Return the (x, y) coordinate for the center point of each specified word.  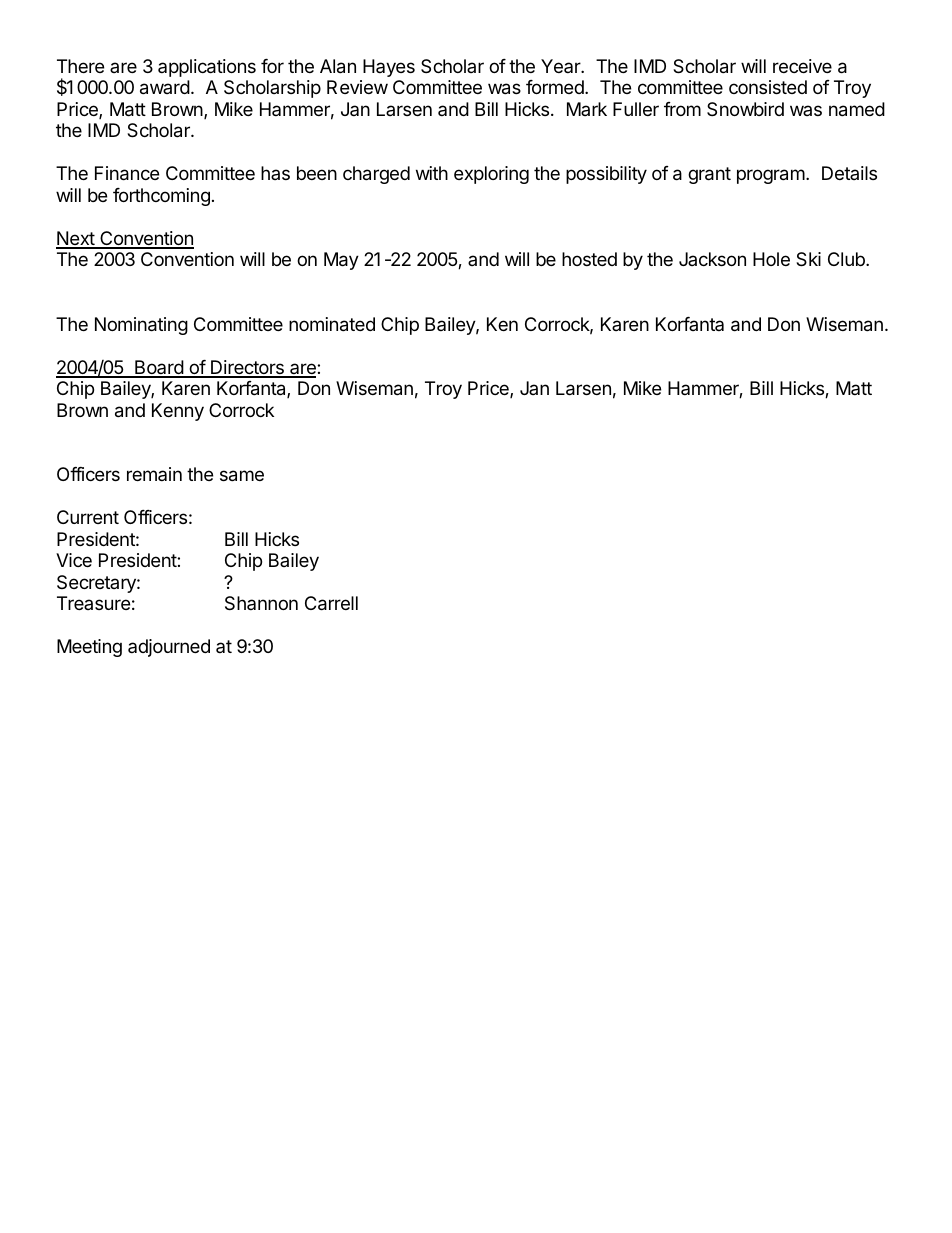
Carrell (331, 603)
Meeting (89, 648)
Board (159, 368)
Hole (771, 259)
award (165, 87)
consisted (768, 87)
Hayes (389, 68)
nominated (332, 324)
